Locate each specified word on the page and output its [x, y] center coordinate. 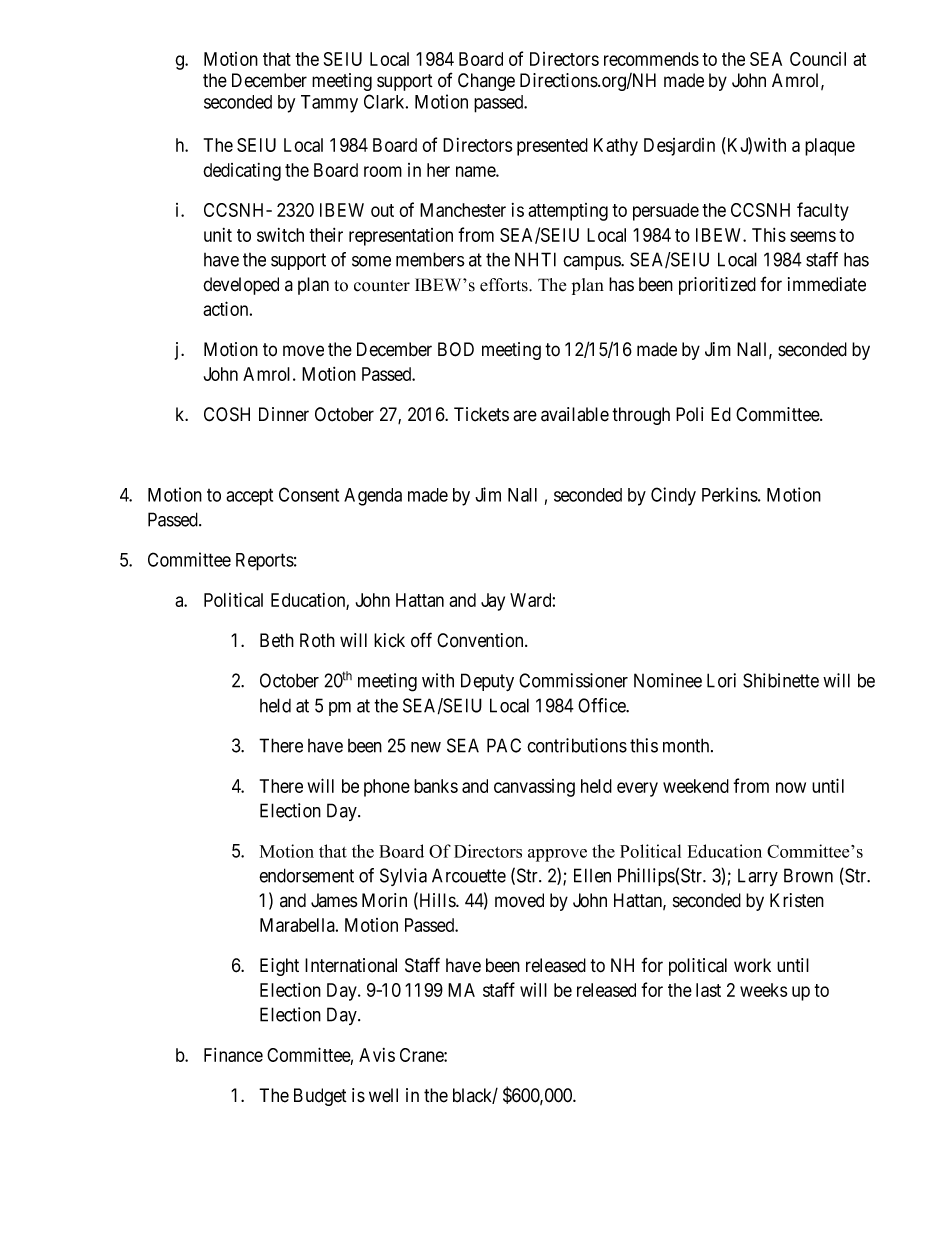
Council [818, 59]
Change [486, 82]
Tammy [329, 104]
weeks [763, 990]
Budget [320, 1097]
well [383, 1095]
